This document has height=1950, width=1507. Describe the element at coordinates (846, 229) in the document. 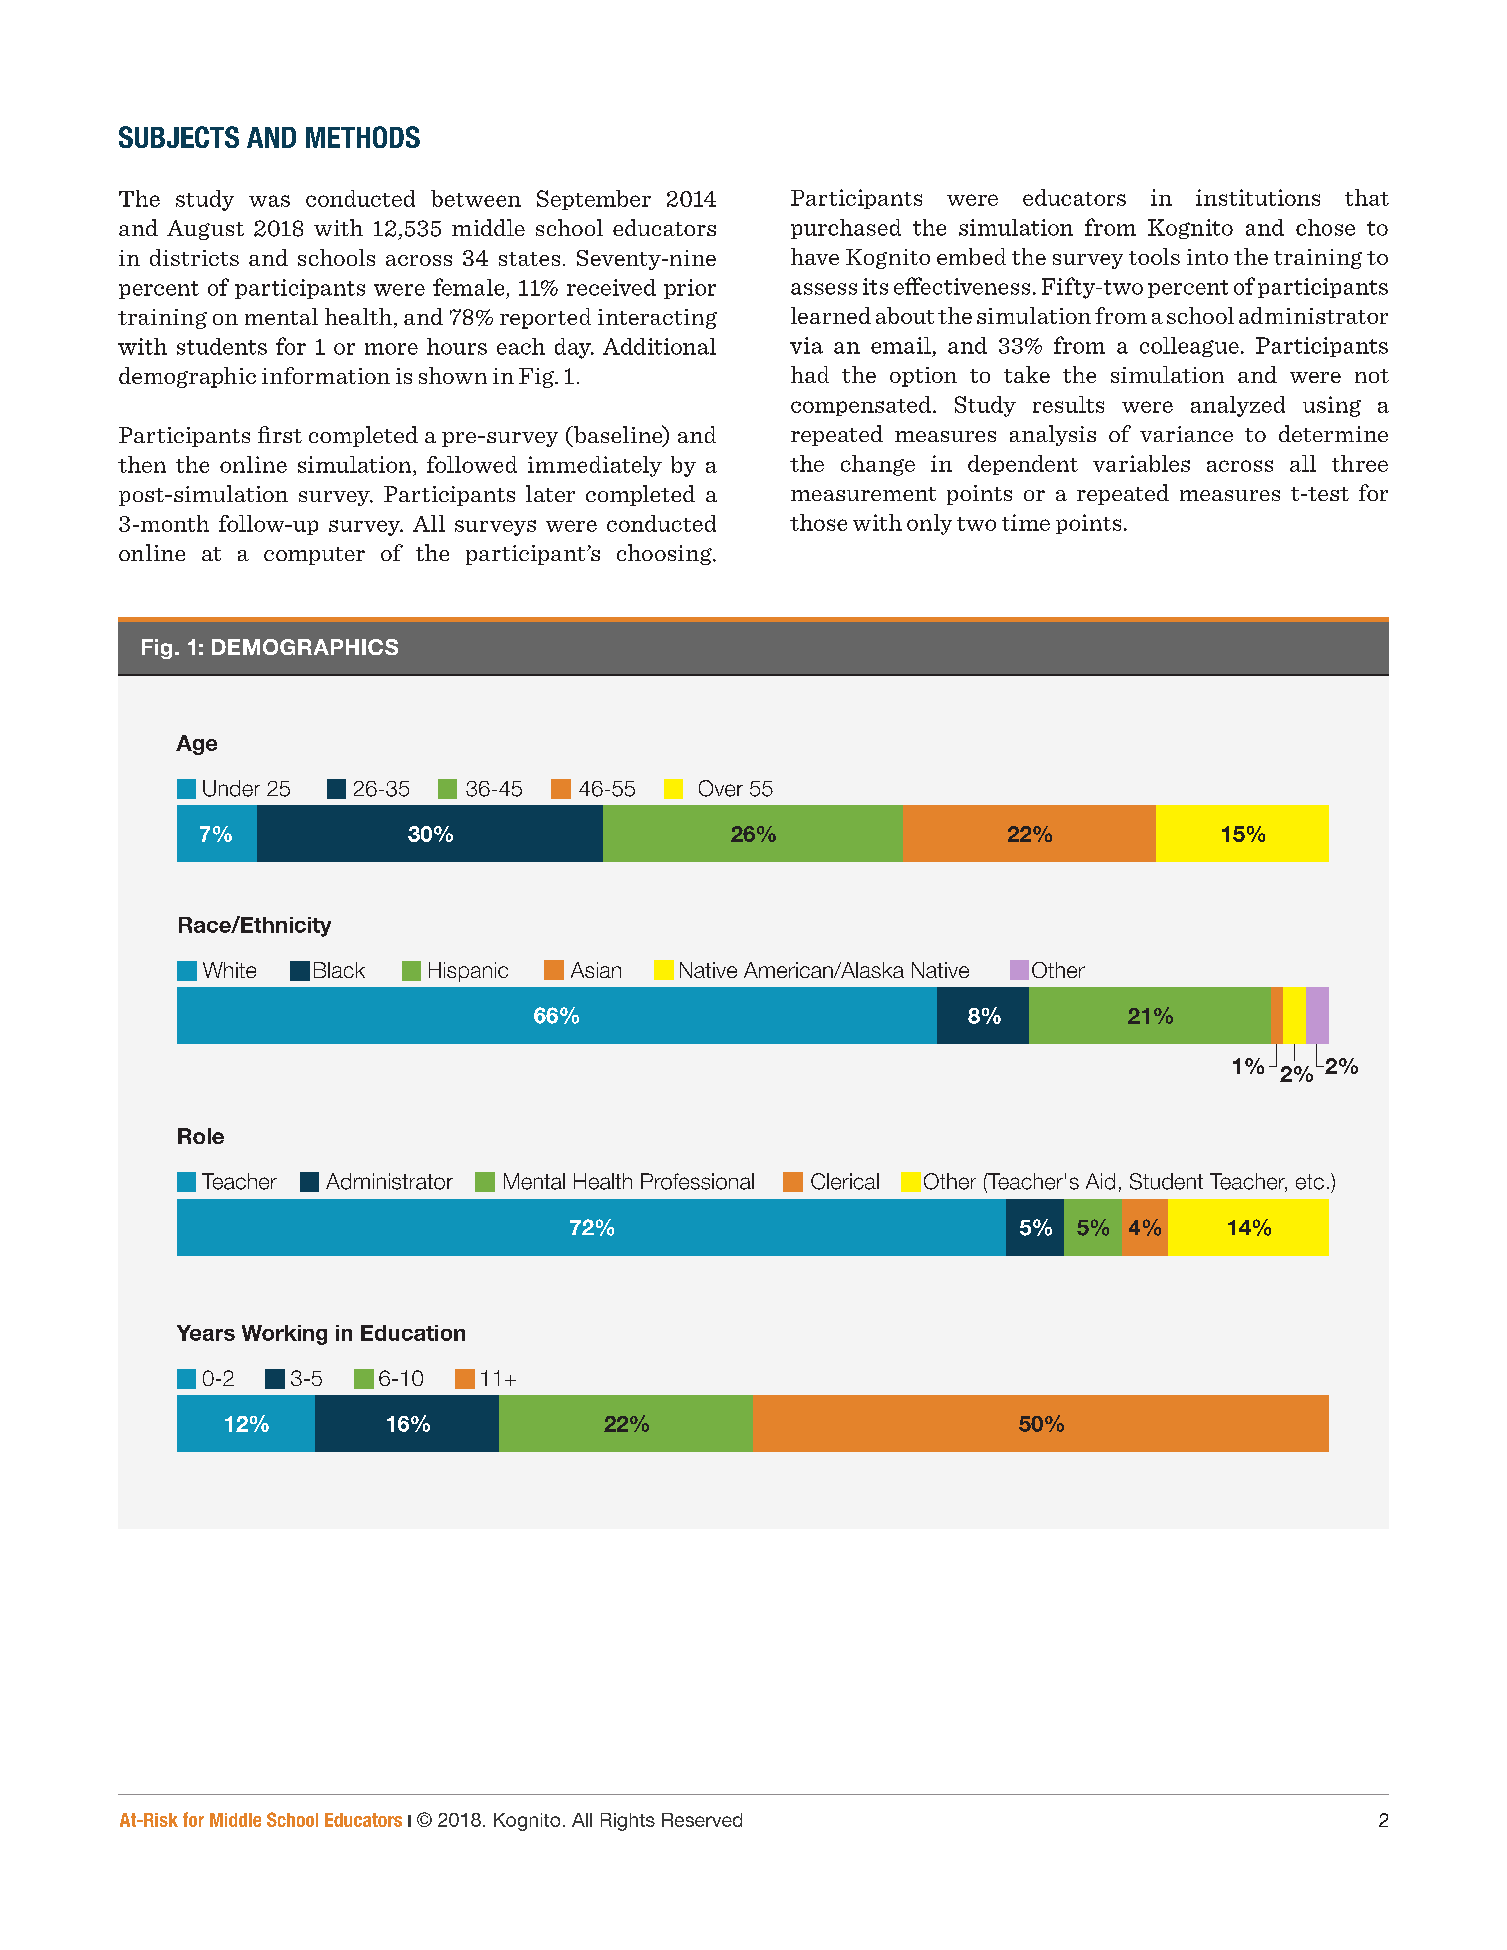

I see `purchased` at that location.
